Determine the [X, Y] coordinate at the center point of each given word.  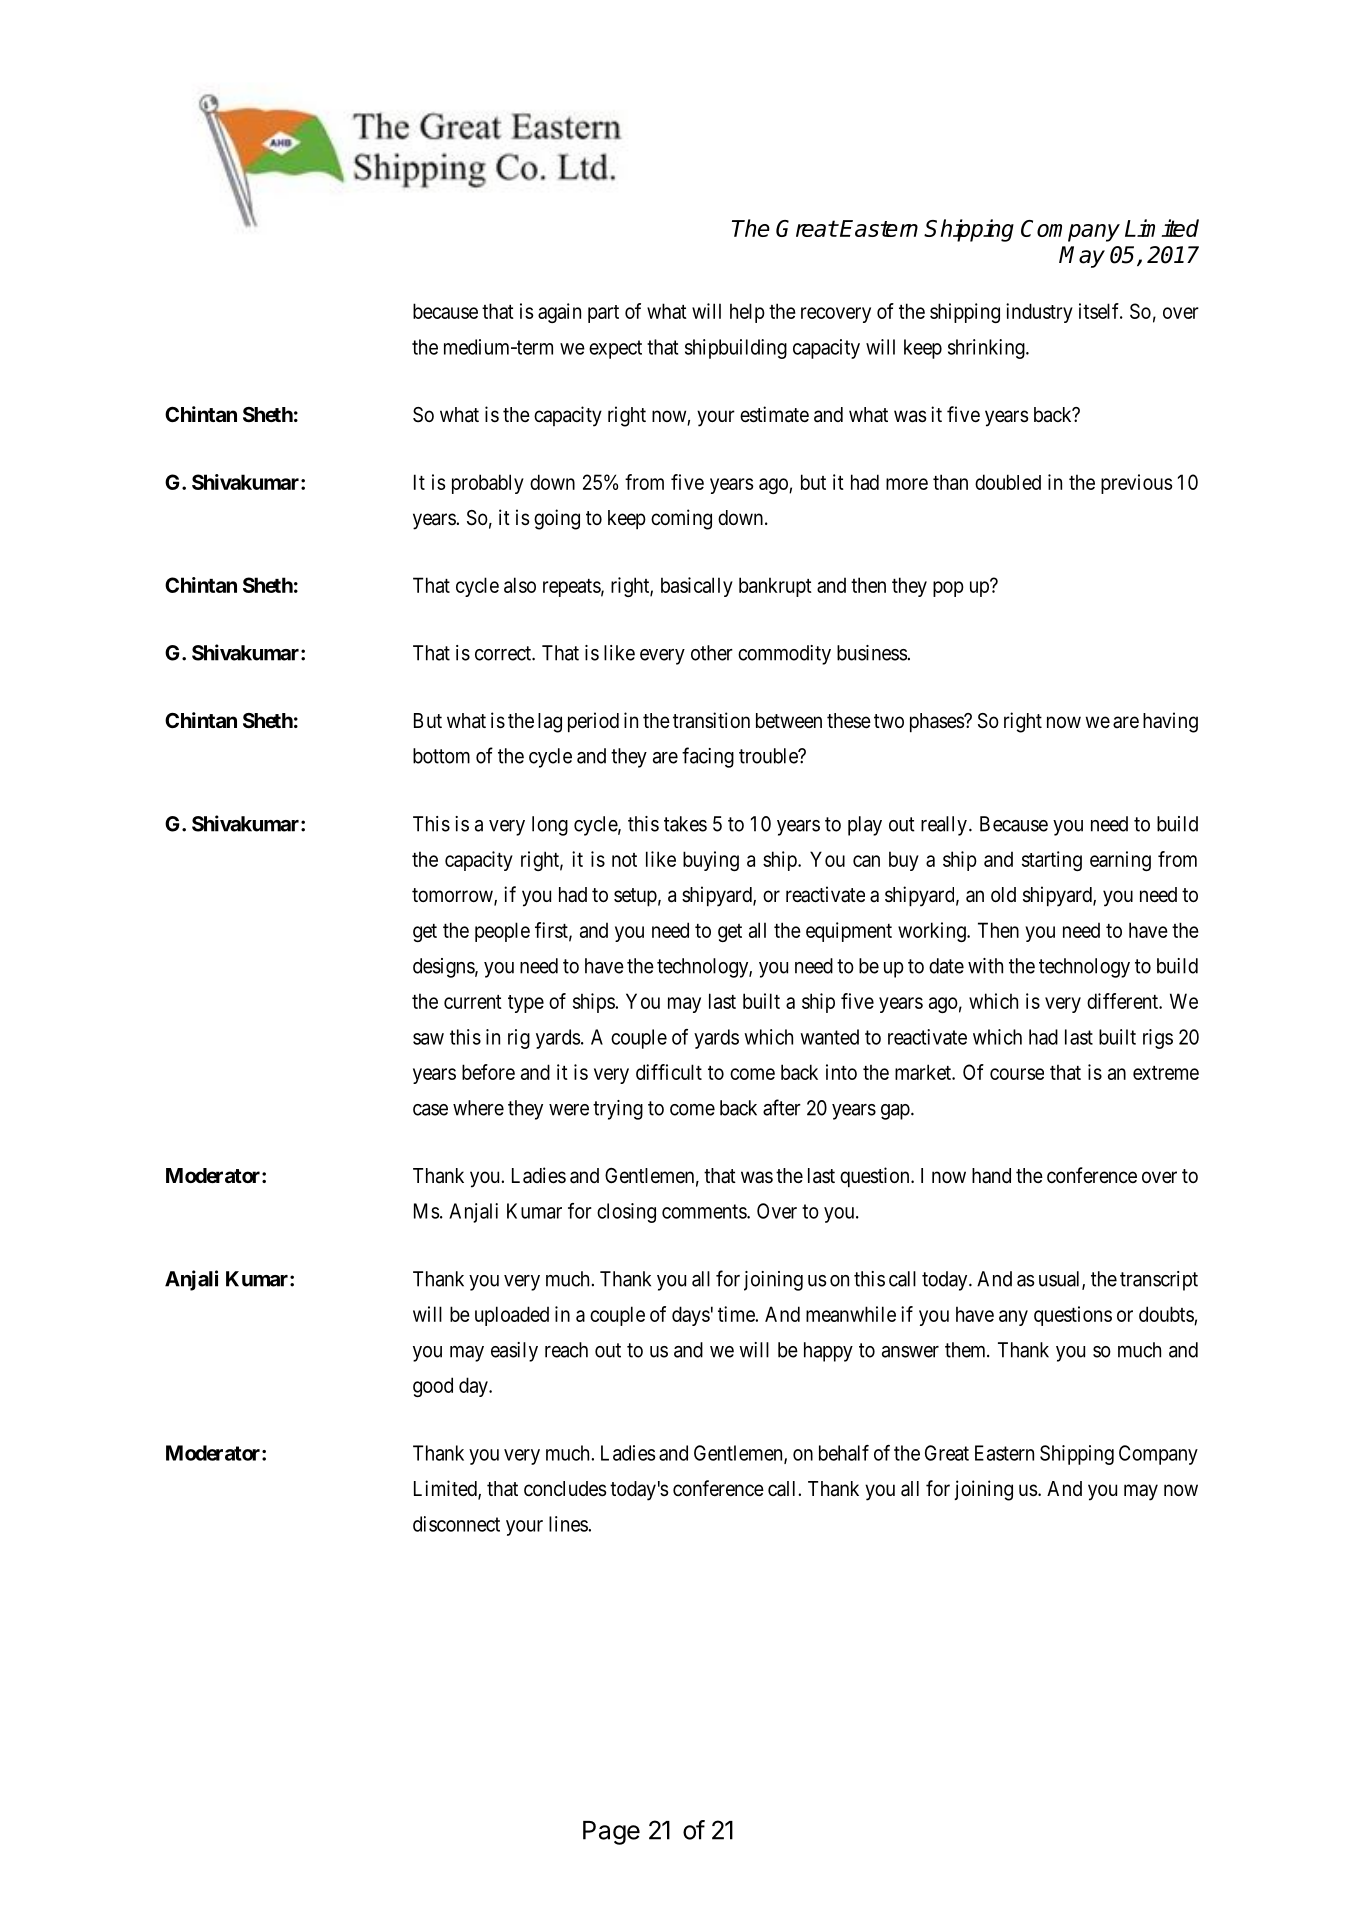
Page [611, 1833]
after [782, 1107]
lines [569, 1524]
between [789, 720]
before [488, 1072]
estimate [774, 414]
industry [1039, 313]
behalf [844, 1453]
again [559, 313]
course [1017, 1074]
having [1170, 722]
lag [550, 723]
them [966, 1350]
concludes [565, 1488]
